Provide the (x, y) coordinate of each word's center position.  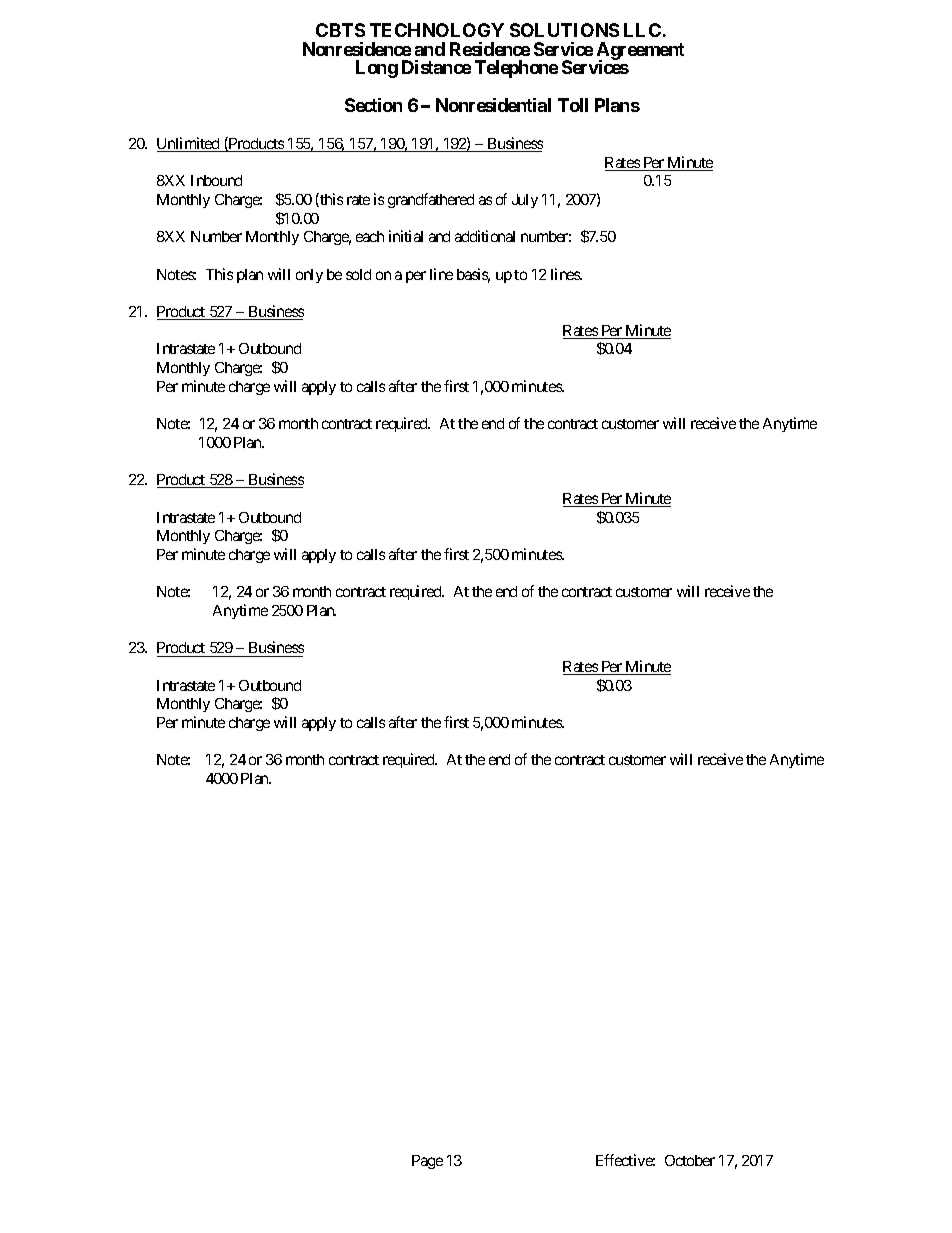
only (309, 276)
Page (427, 1162)
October (690, 1160)
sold (358, 274)
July (525, 201)
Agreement (640, 52)
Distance (436, 67)
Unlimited (189, 144)
